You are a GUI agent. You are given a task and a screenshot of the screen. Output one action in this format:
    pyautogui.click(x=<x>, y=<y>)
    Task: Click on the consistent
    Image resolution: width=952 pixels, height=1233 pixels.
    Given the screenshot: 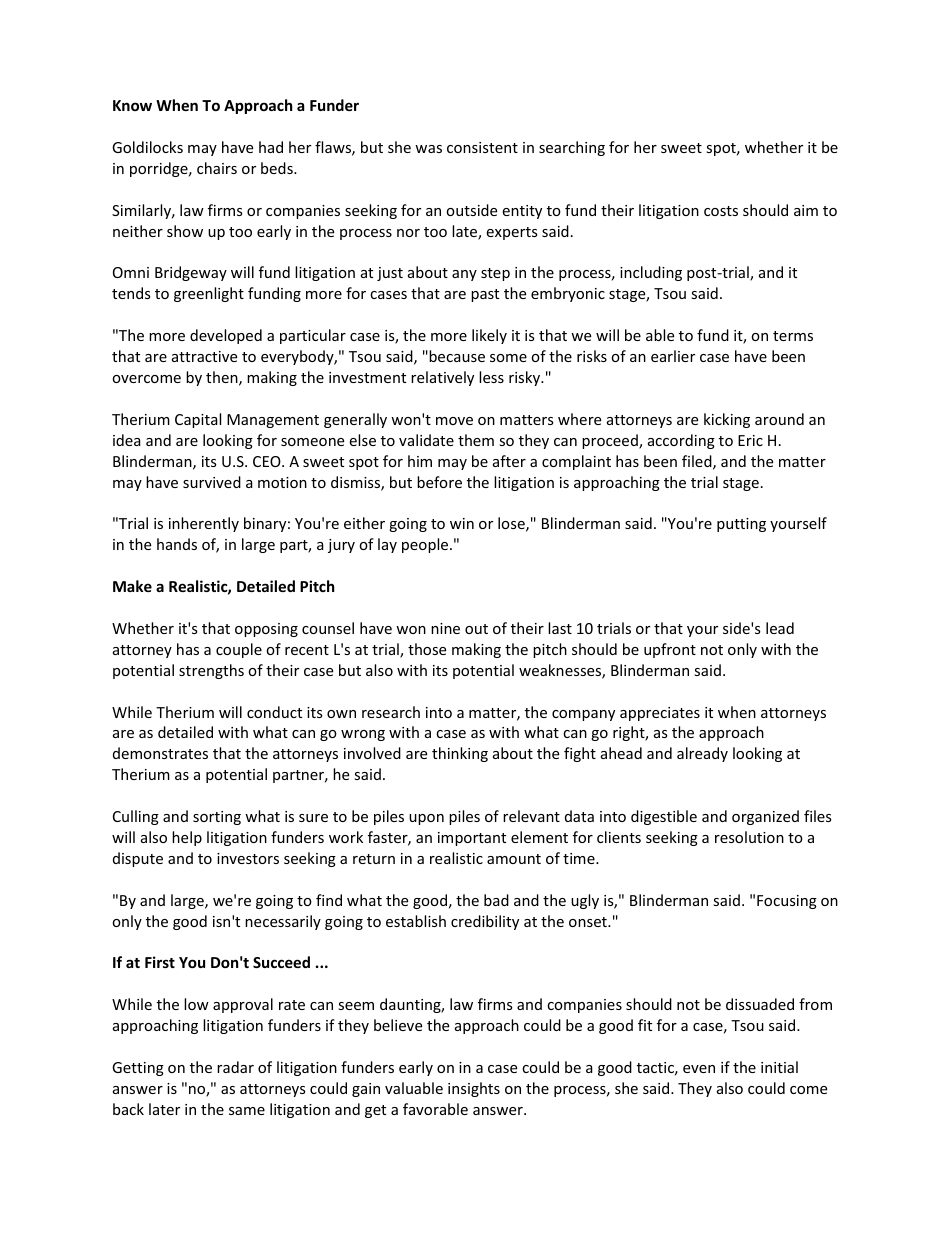 What is the action you would take?
    pyautogui.click(x=482, y=147)
